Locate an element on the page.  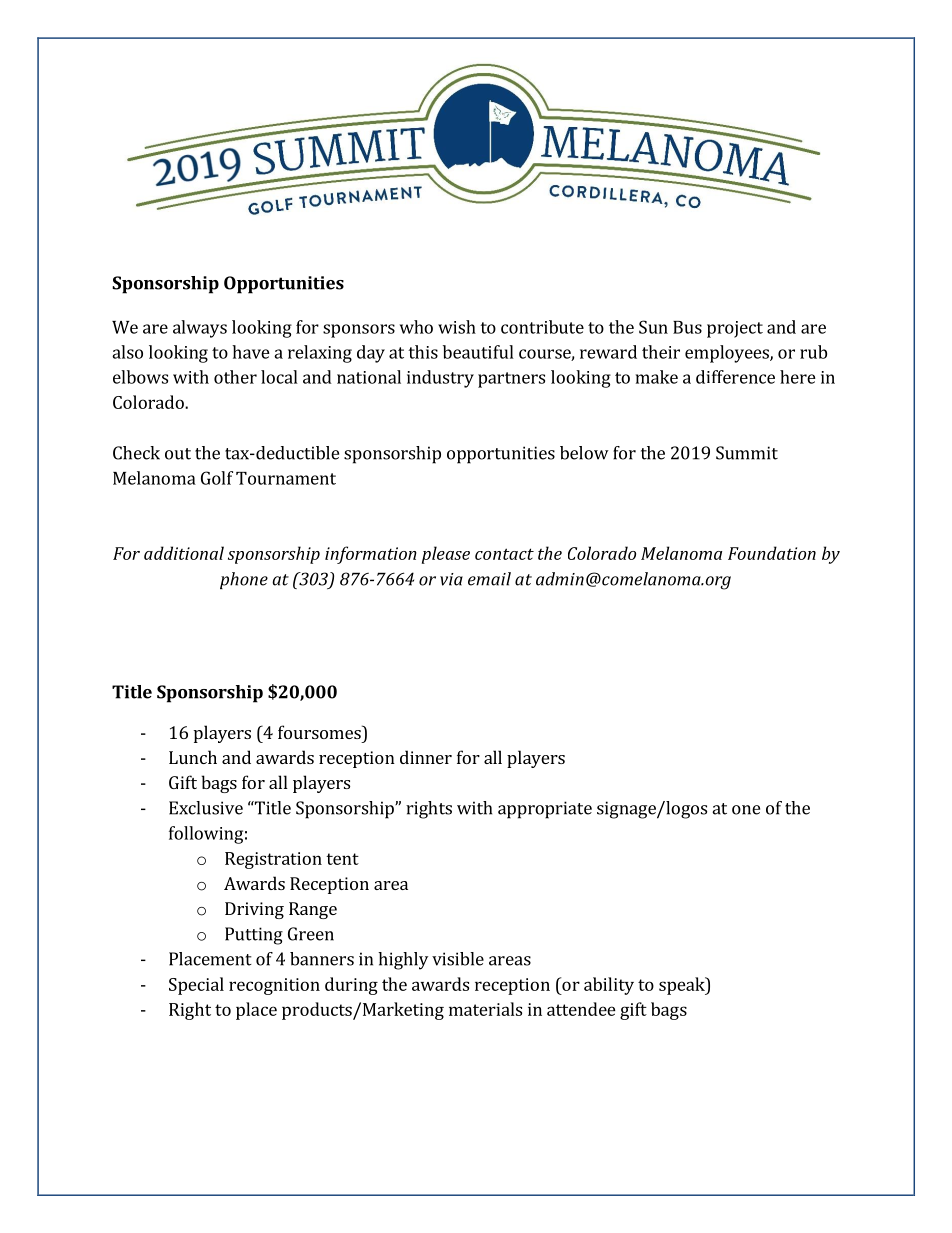
always is located at coordinates (200, 329).
